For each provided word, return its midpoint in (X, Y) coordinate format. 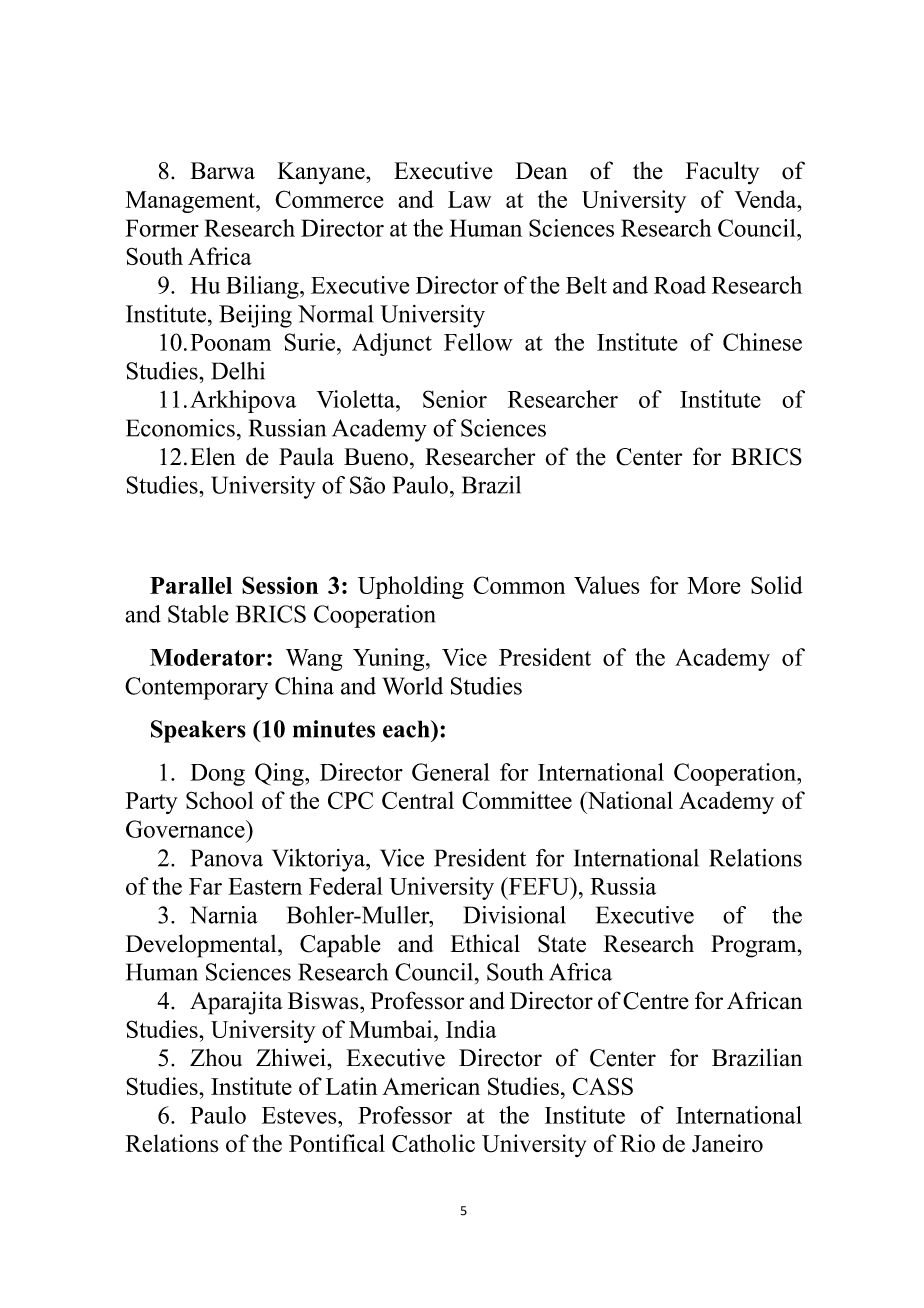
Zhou (216, 1058)
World (412, 686)
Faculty (722, 173)
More (713, 585)
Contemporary (196, 688)
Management (191, 202)
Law (470, 199)
